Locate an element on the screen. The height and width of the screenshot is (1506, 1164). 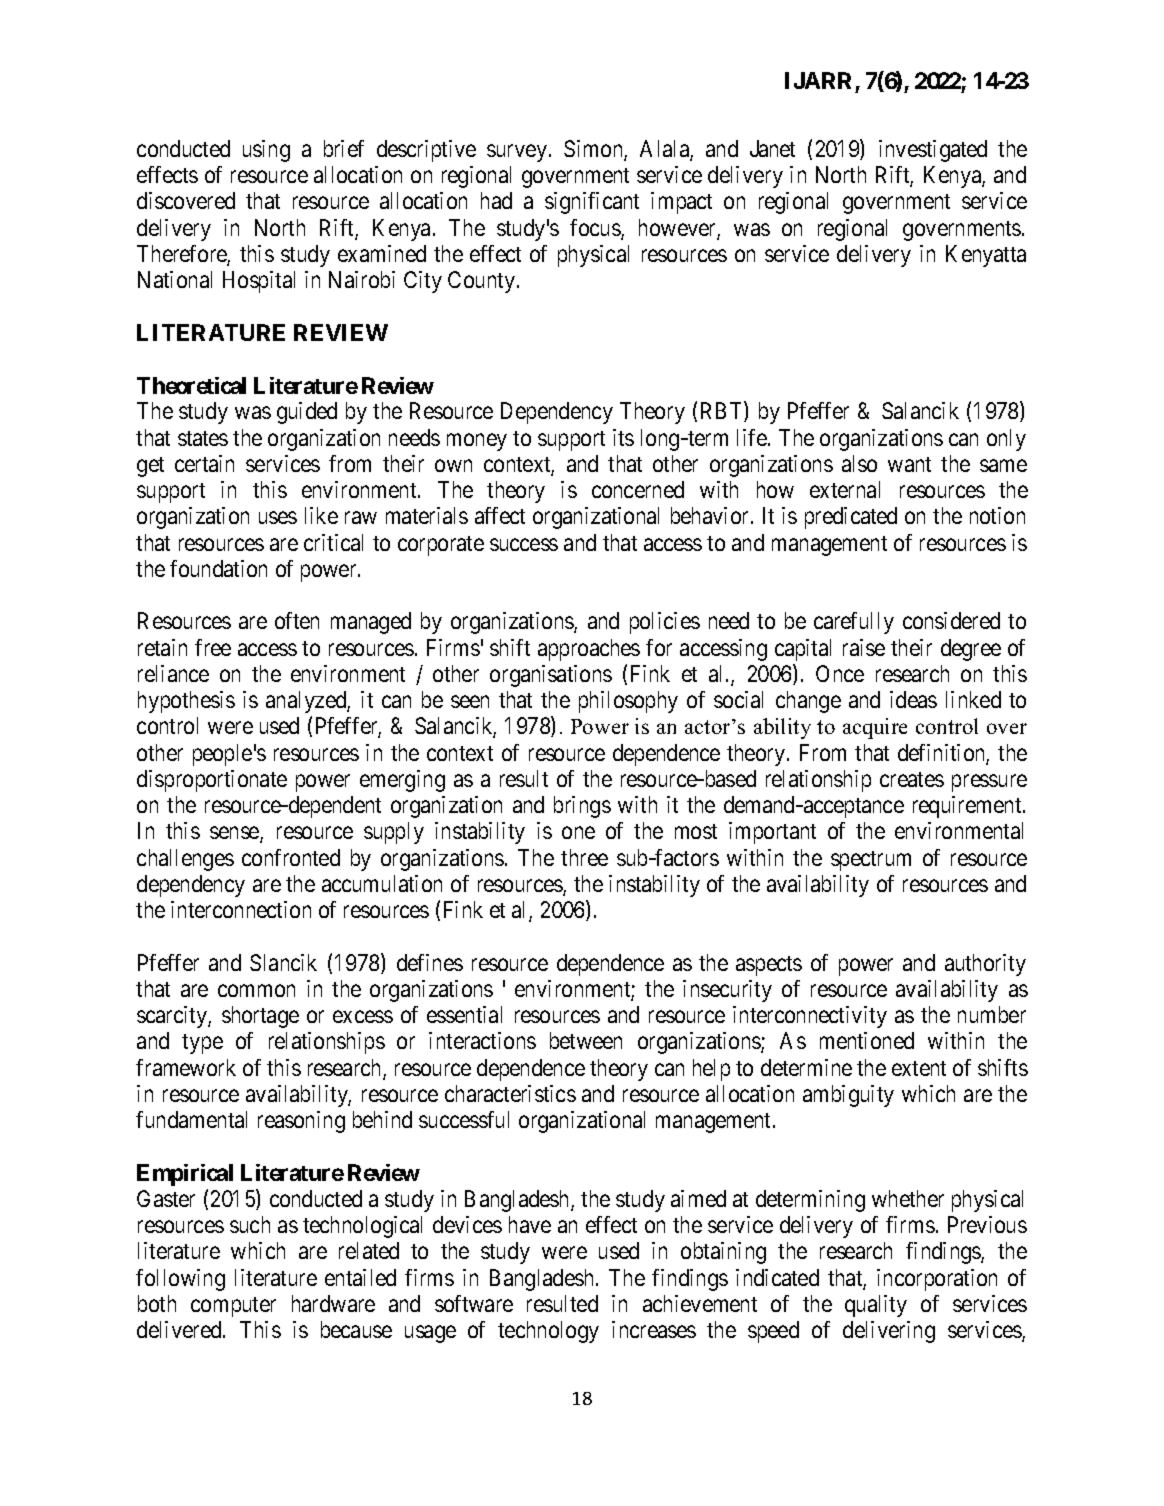
significant is located at coordinates (592, 203).
